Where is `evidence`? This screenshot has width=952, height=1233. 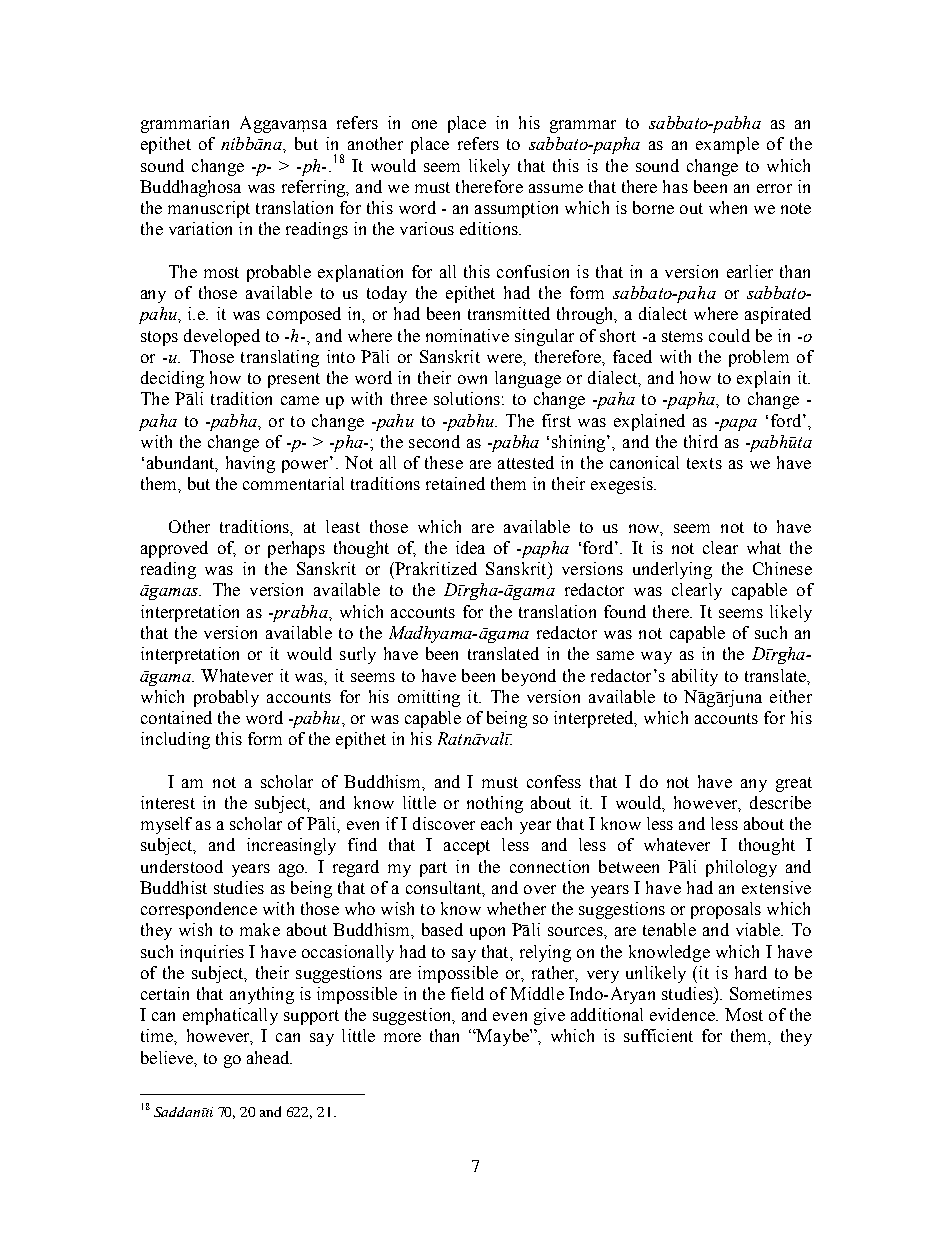 evidence is located at coordinates (684, 1014).
